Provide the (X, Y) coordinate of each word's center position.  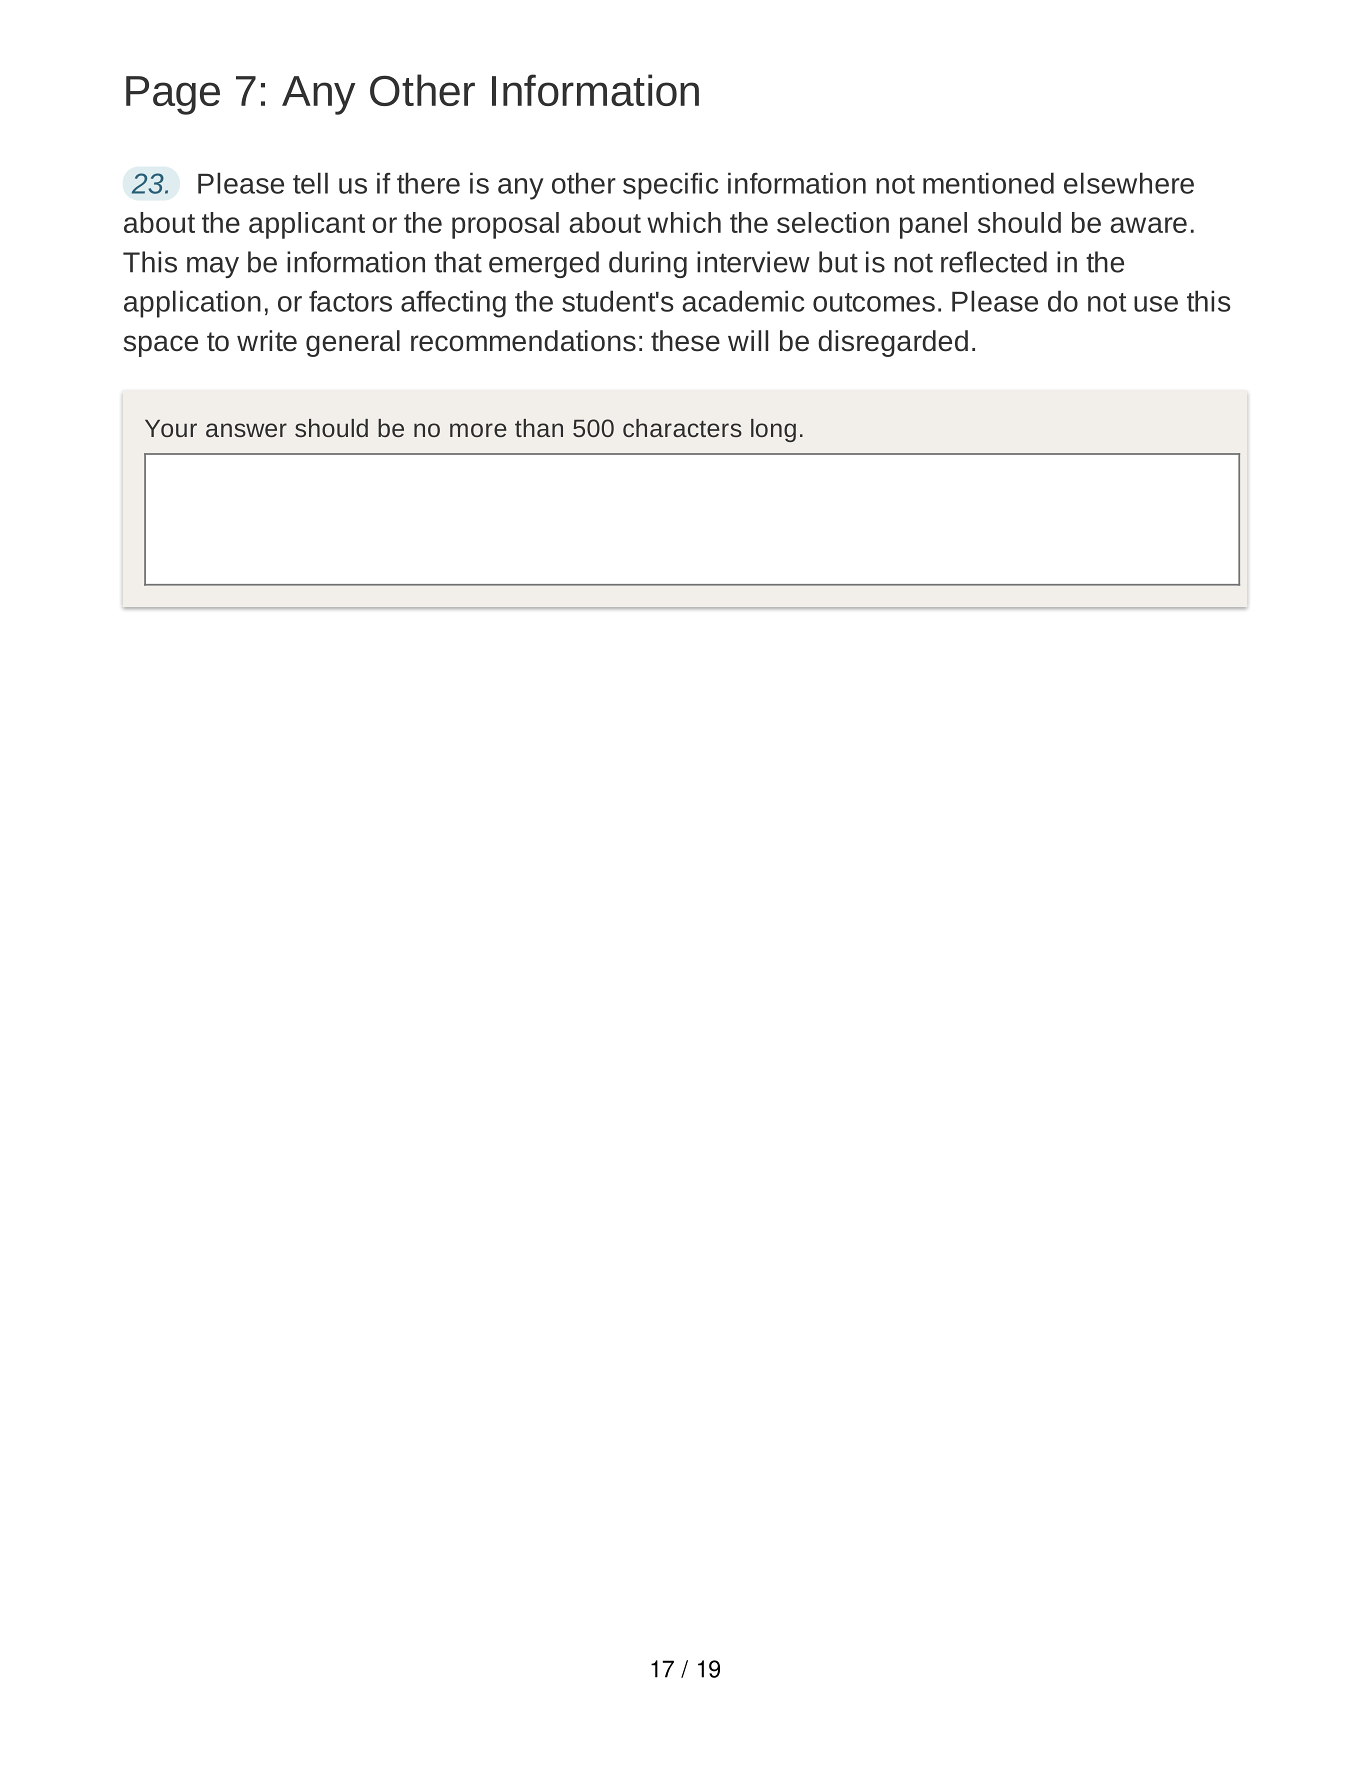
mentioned (988, 183)
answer (246, 430)
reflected (994, 262)
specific (670, 186)
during (648, 264)
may (213, 267)
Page (173, 95)
